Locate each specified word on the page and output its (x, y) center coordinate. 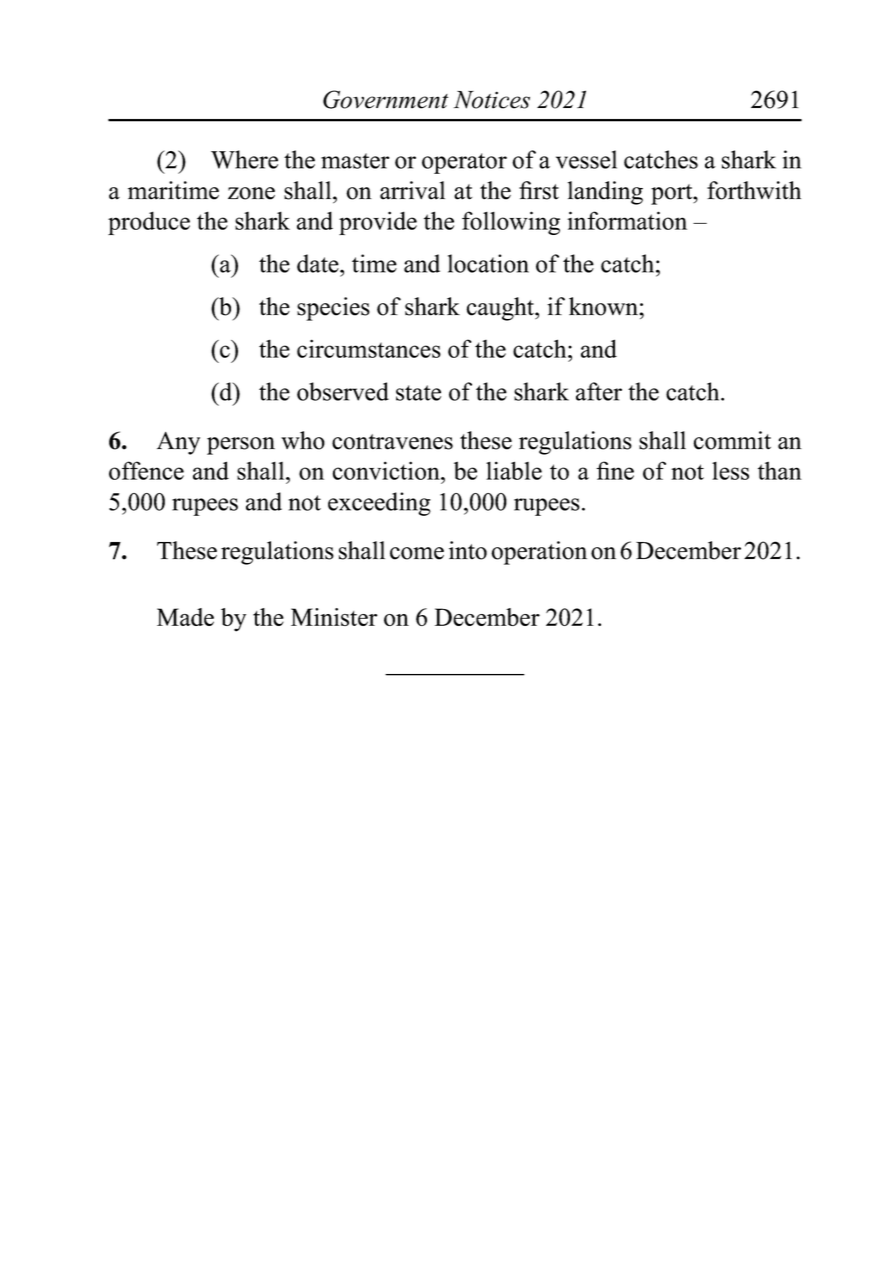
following (511, 223)
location (488, 263)
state (418, 393)
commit (732, 440)
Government (385, 99)
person (241, 446)
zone (251, 193)
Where (244, 159)
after (599, 391)
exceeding (379, 504)
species (333, 309)
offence (146, 470)
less (730, 471)
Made (185, 617)
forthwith (754, 190)
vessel (586, 159)
